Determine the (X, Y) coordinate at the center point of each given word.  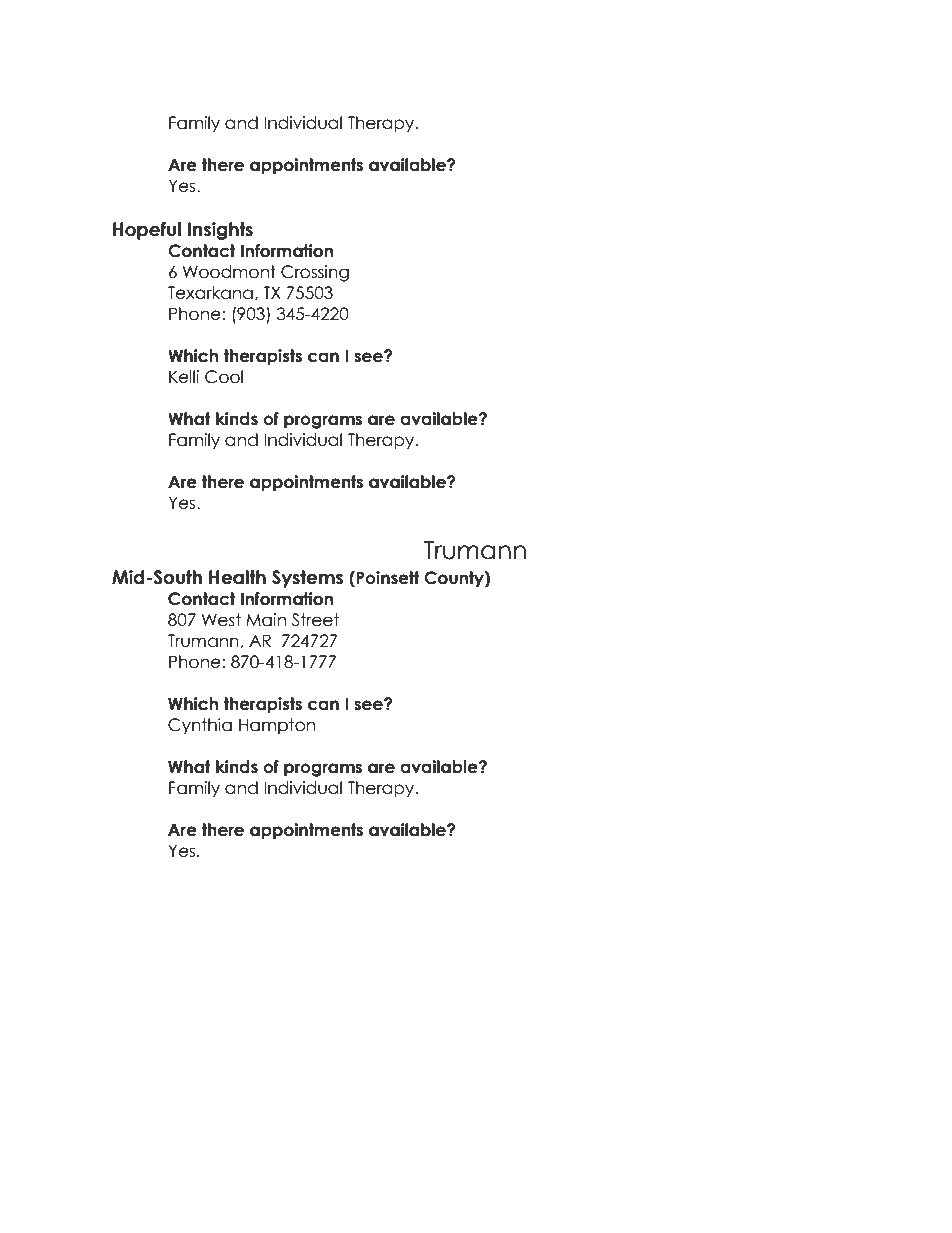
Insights (220, 231)
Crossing (315, 273)
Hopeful (147, 231)
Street (315, 620)
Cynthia (200, 726)
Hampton (277, 726)
